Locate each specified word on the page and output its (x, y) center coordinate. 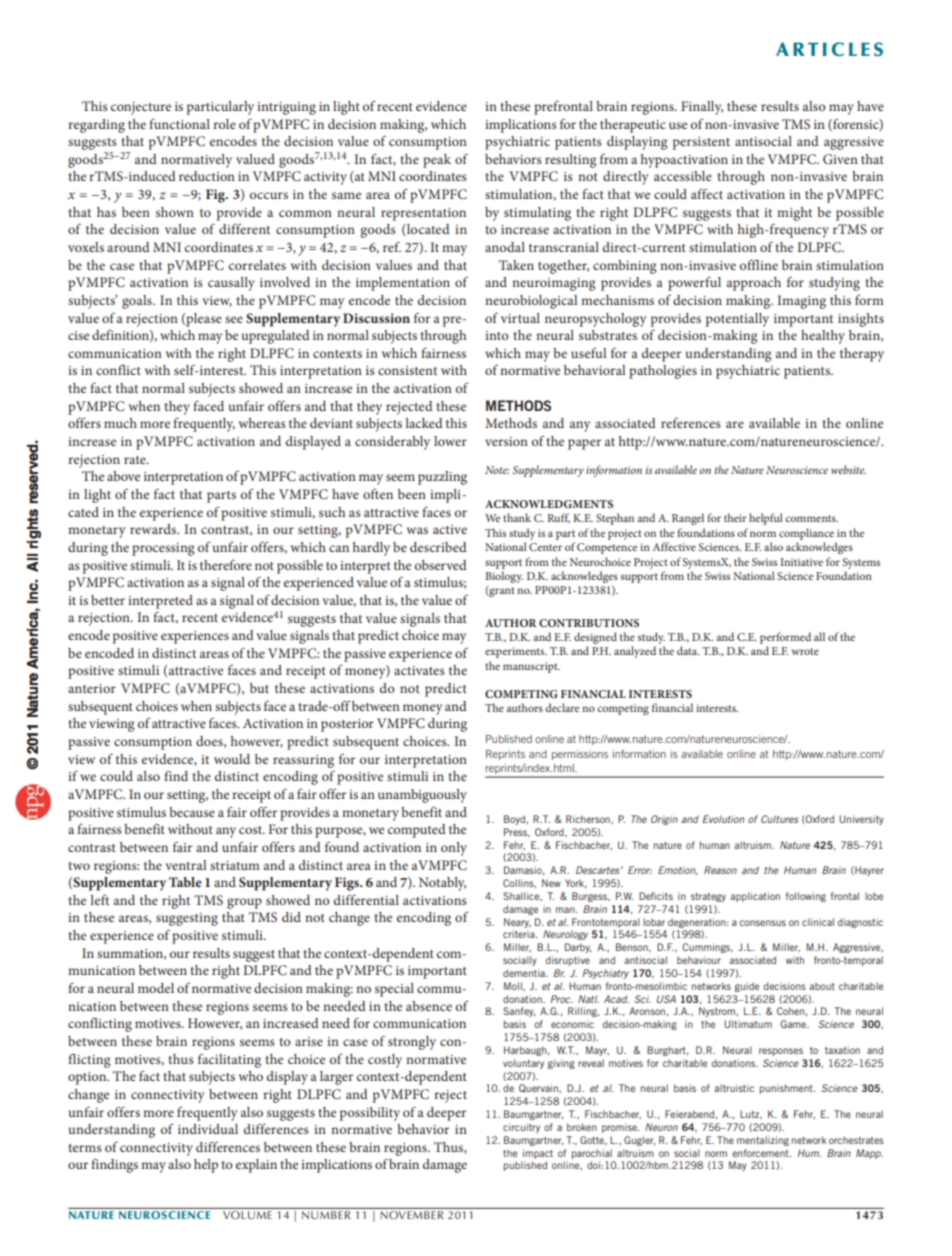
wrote (805, 651)
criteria (520, 934)
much (120, 423)
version (506, 441)
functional (179, 124)
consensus (762, 923)
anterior (92, 688)
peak (437, 161)
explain (256, 1166)
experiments (516, 652)
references (691, 423)
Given (840, 159)
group (244, 903)
